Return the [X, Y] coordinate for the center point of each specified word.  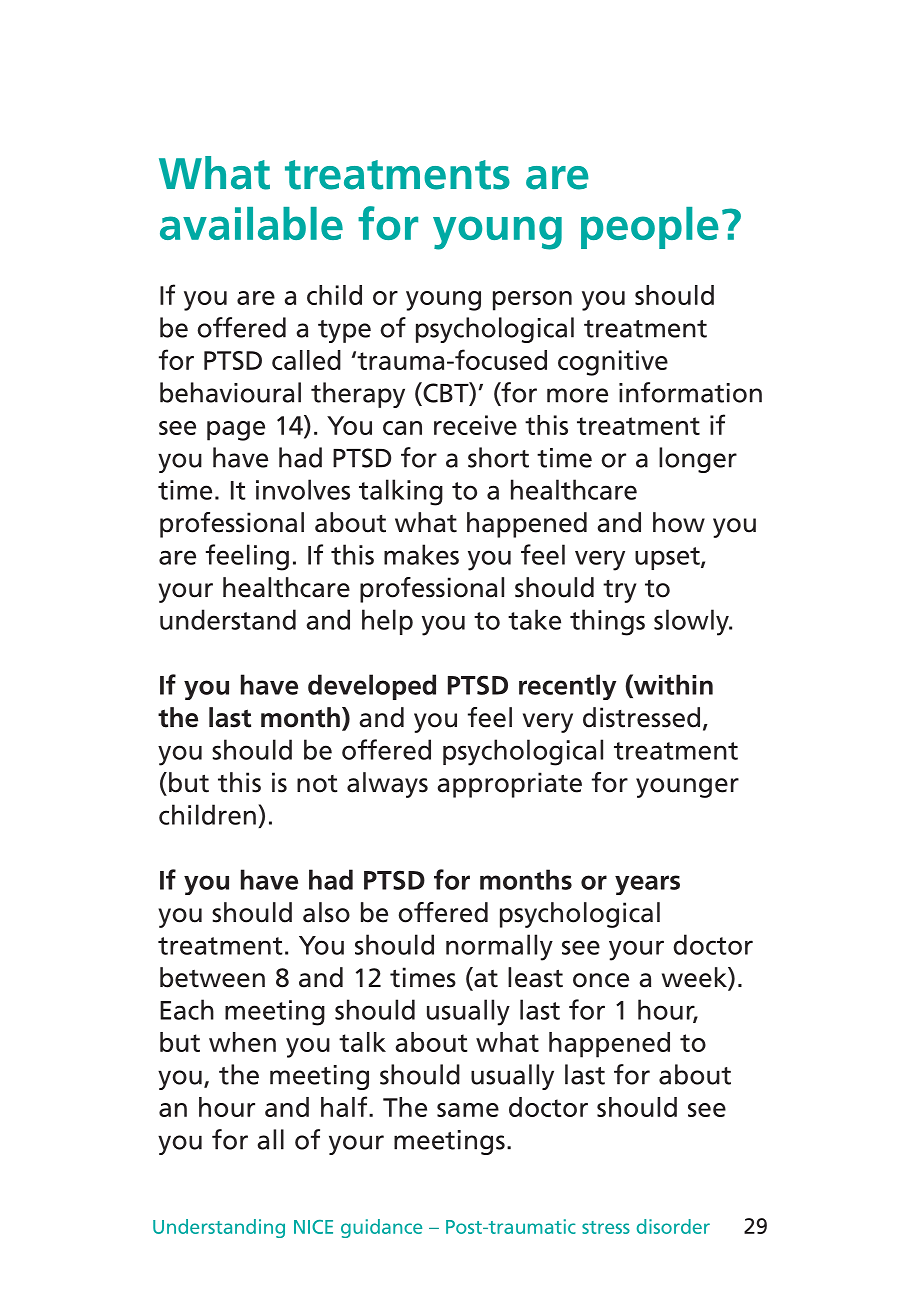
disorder [673, 1226]
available [251, 223]
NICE [313, 1227]
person [532, 301]
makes [421, 554]
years [647, 885]
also [326, 912]
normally [499, 947]
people [650, 228]
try [619, 591]
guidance [381, 1228]
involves [303, 489]
